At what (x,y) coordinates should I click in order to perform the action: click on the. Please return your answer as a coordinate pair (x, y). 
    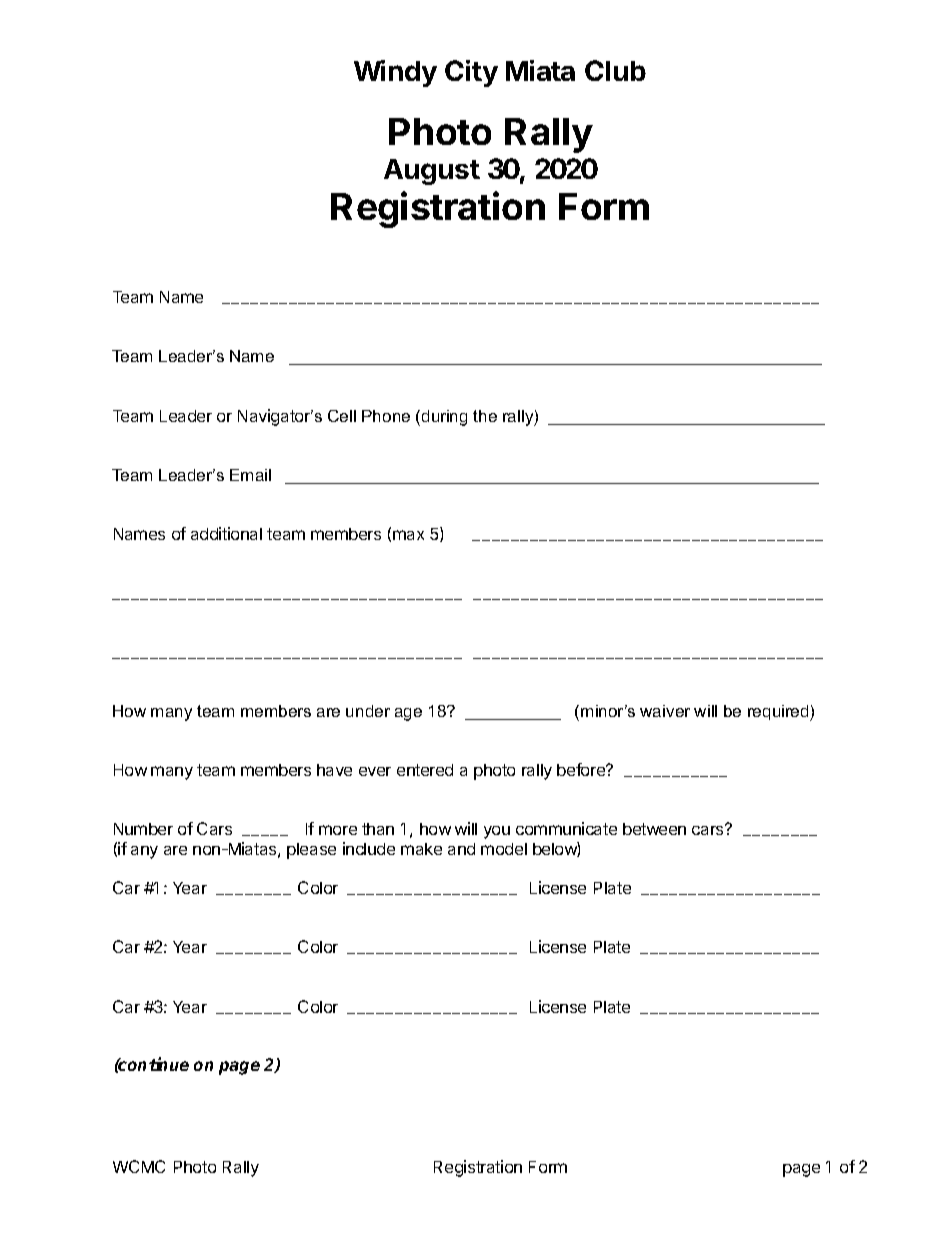
    Looking at the image, I should click on (485, 416).
